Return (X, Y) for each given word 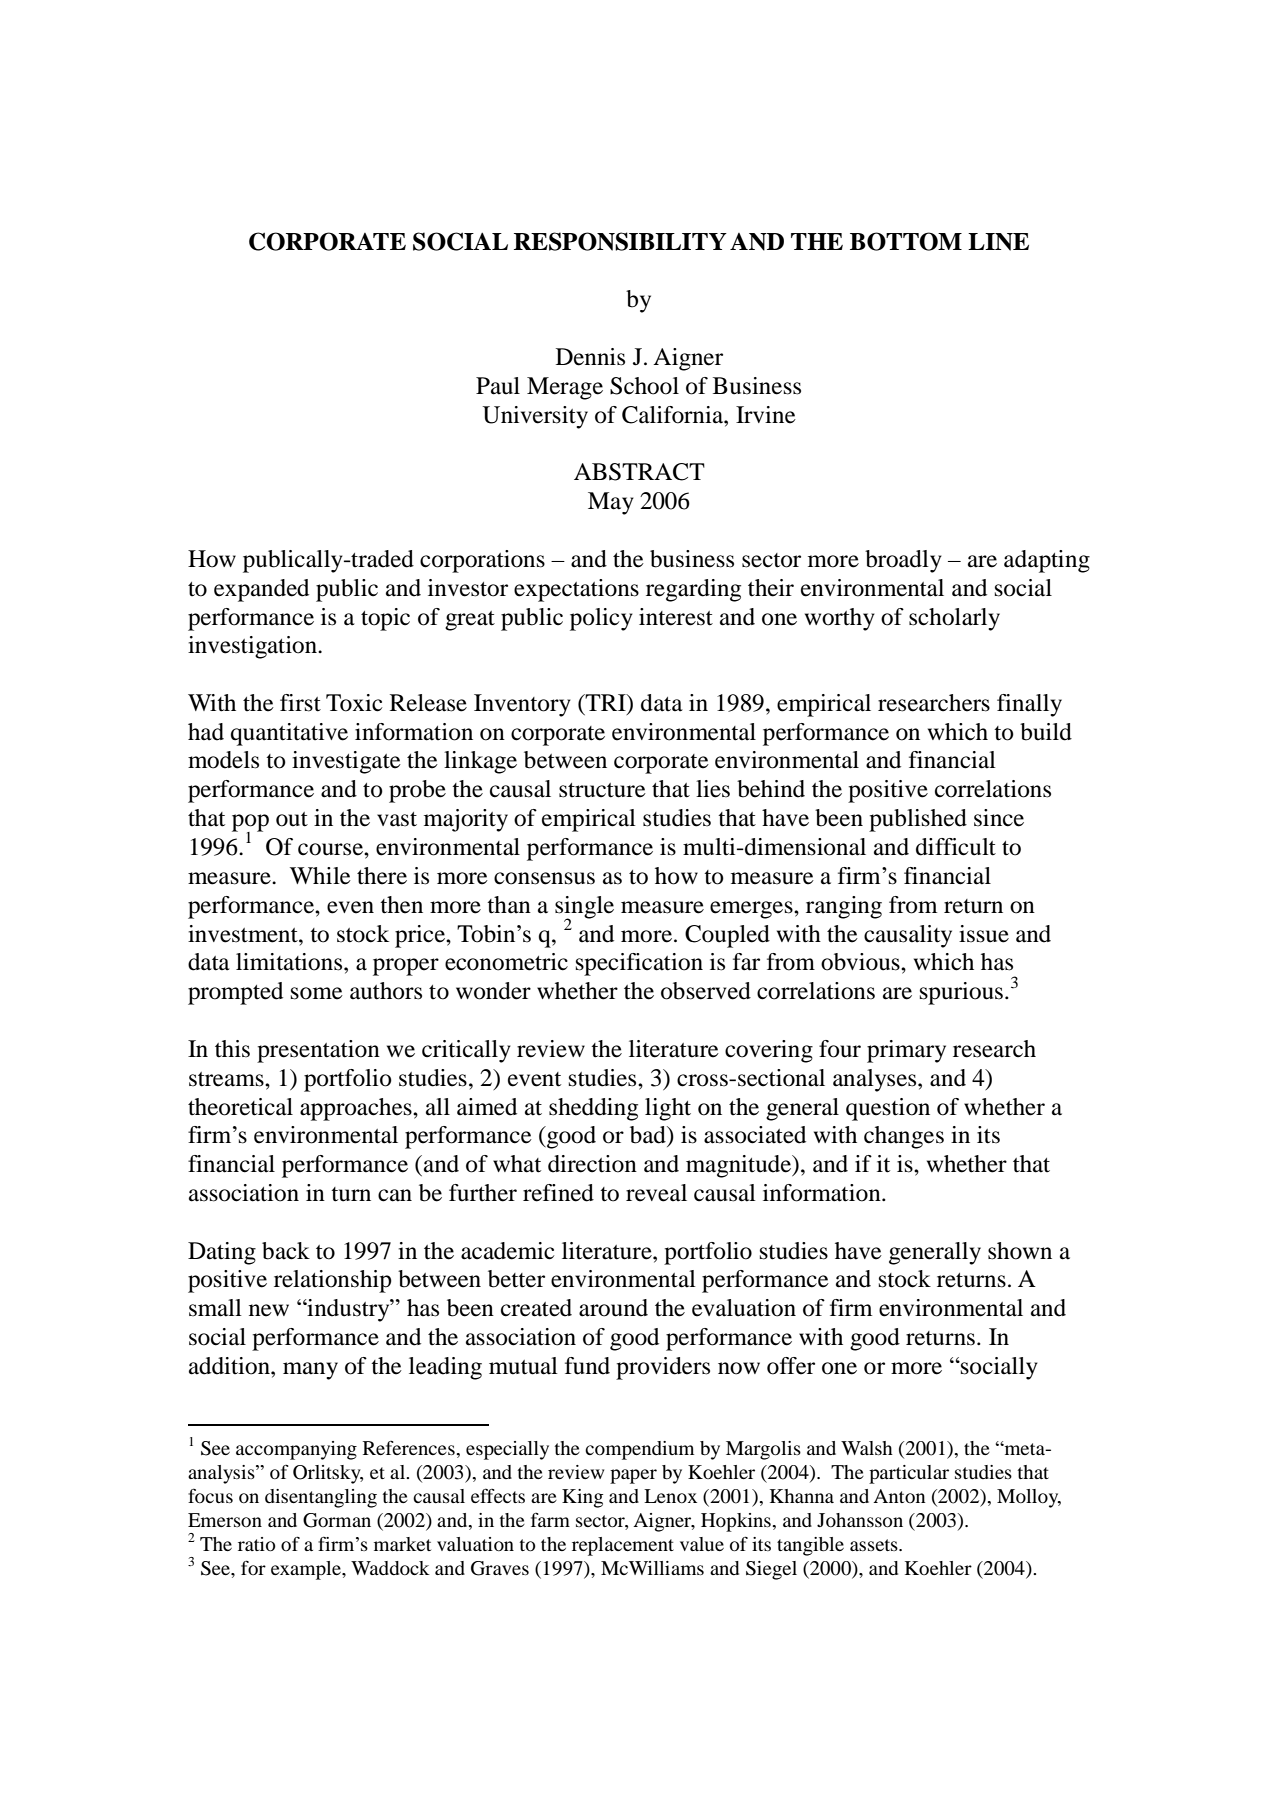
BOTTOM (906, 241)
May (611, 503)
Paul (498, 386)
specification (639, 964)
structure (602, 790)
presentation (318, 1051)
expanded (261, 590)
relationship (333, 1281)
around (613, 1308)
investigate (346, 762)
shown (1020, 1251)
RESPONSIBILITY (620, 241)
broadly (903, 561)
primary (906, 1051)
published (918, 820)
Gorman (337, 1520)
